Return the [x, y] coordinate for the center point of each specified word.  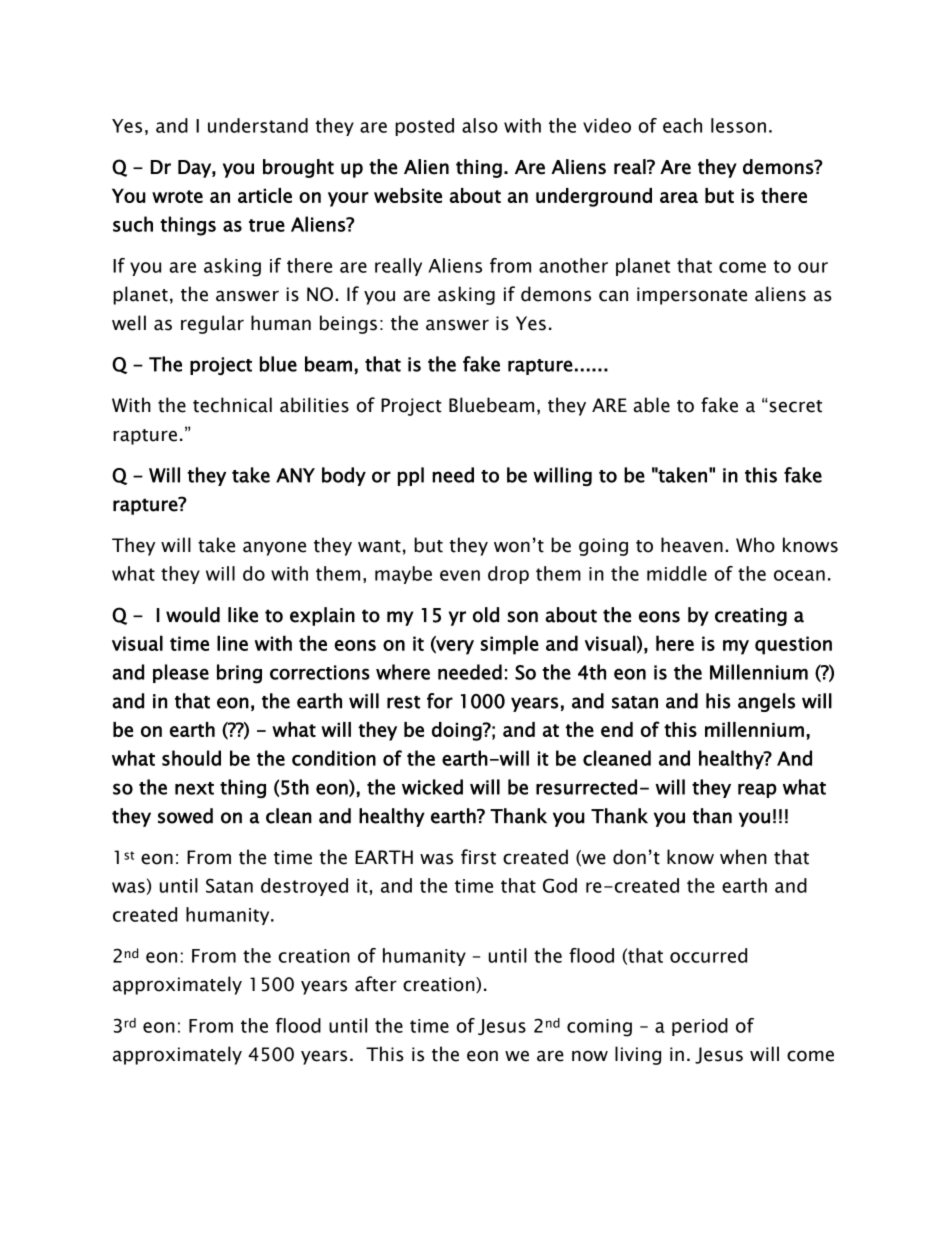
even [460, 575]
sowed [185, 816]
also [480, 125]
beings [348, 324]
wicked [432, 787]
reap [757, 790]
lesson [738, 125]
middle [677, 573]
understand [258, 125]
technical [232, 405]
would [193, 615]
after [376, 984]
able [651, 405]
